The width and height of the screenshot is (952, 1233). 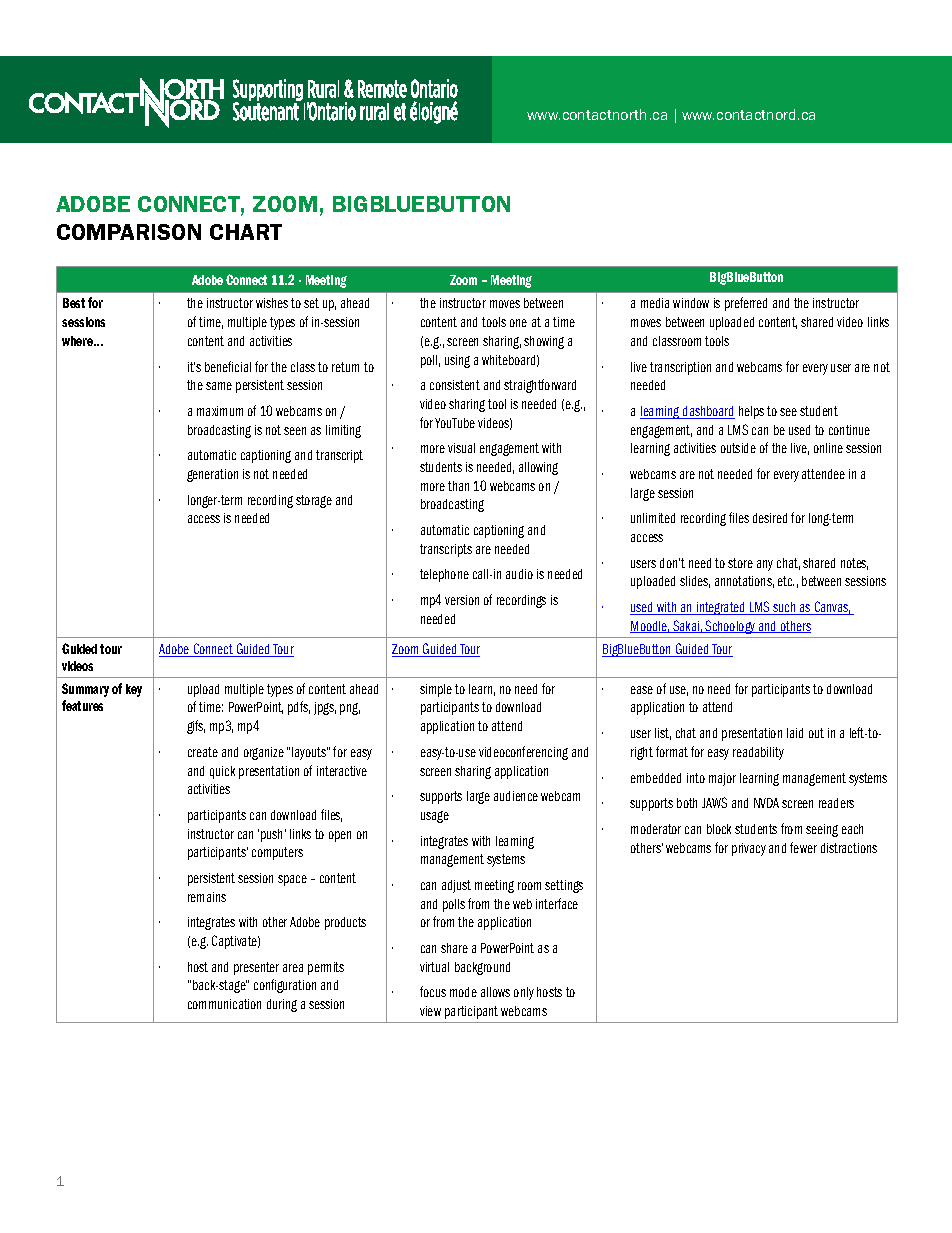 I want to click on key, so click(x=134, y=690).
